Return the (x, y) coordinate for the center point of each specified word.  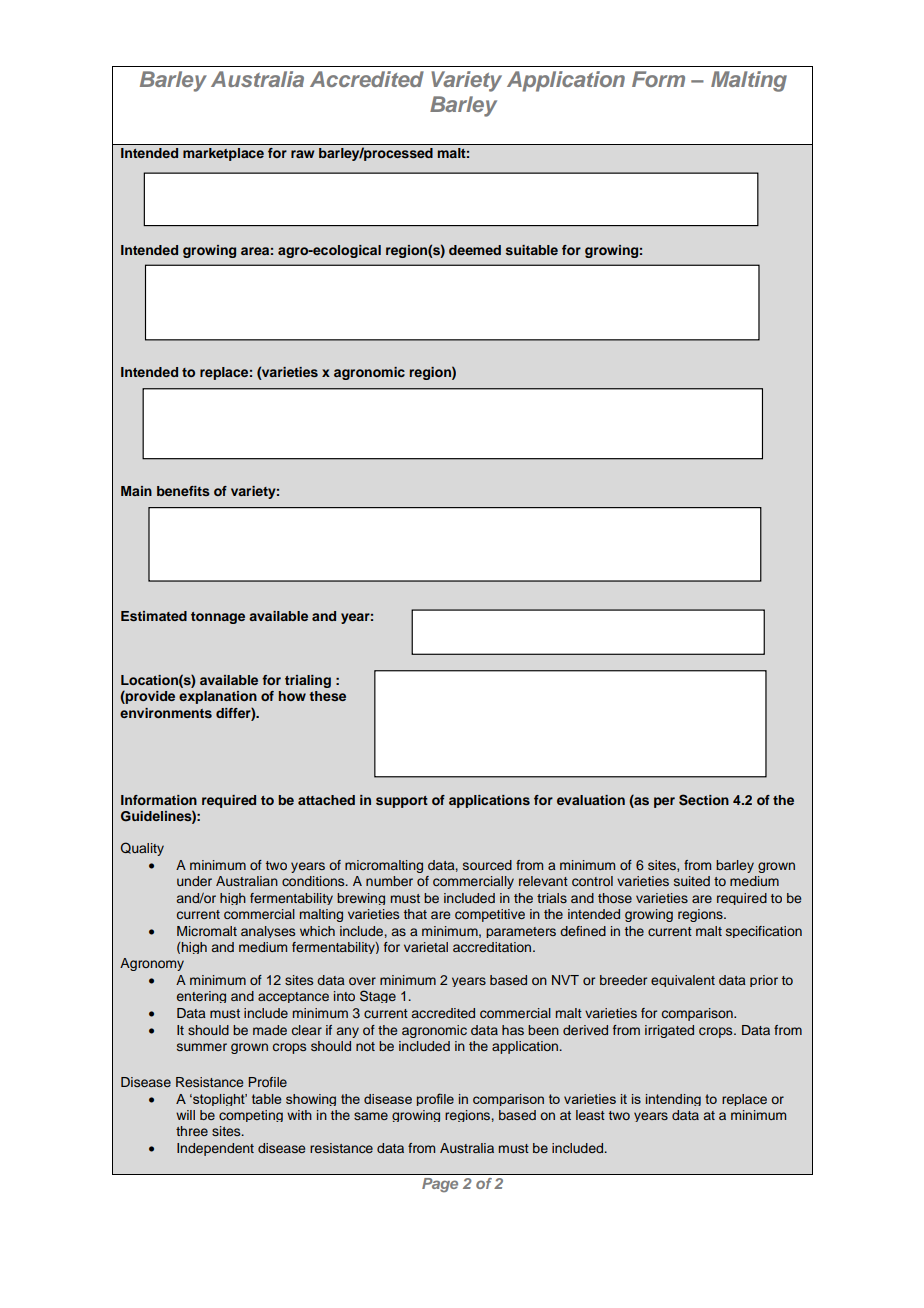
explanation (218, 697)
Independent (215, 1149)
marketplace (223, 154)
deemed (475, 250)
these (327, 696)
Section (704, 800)
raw (303, 154)
